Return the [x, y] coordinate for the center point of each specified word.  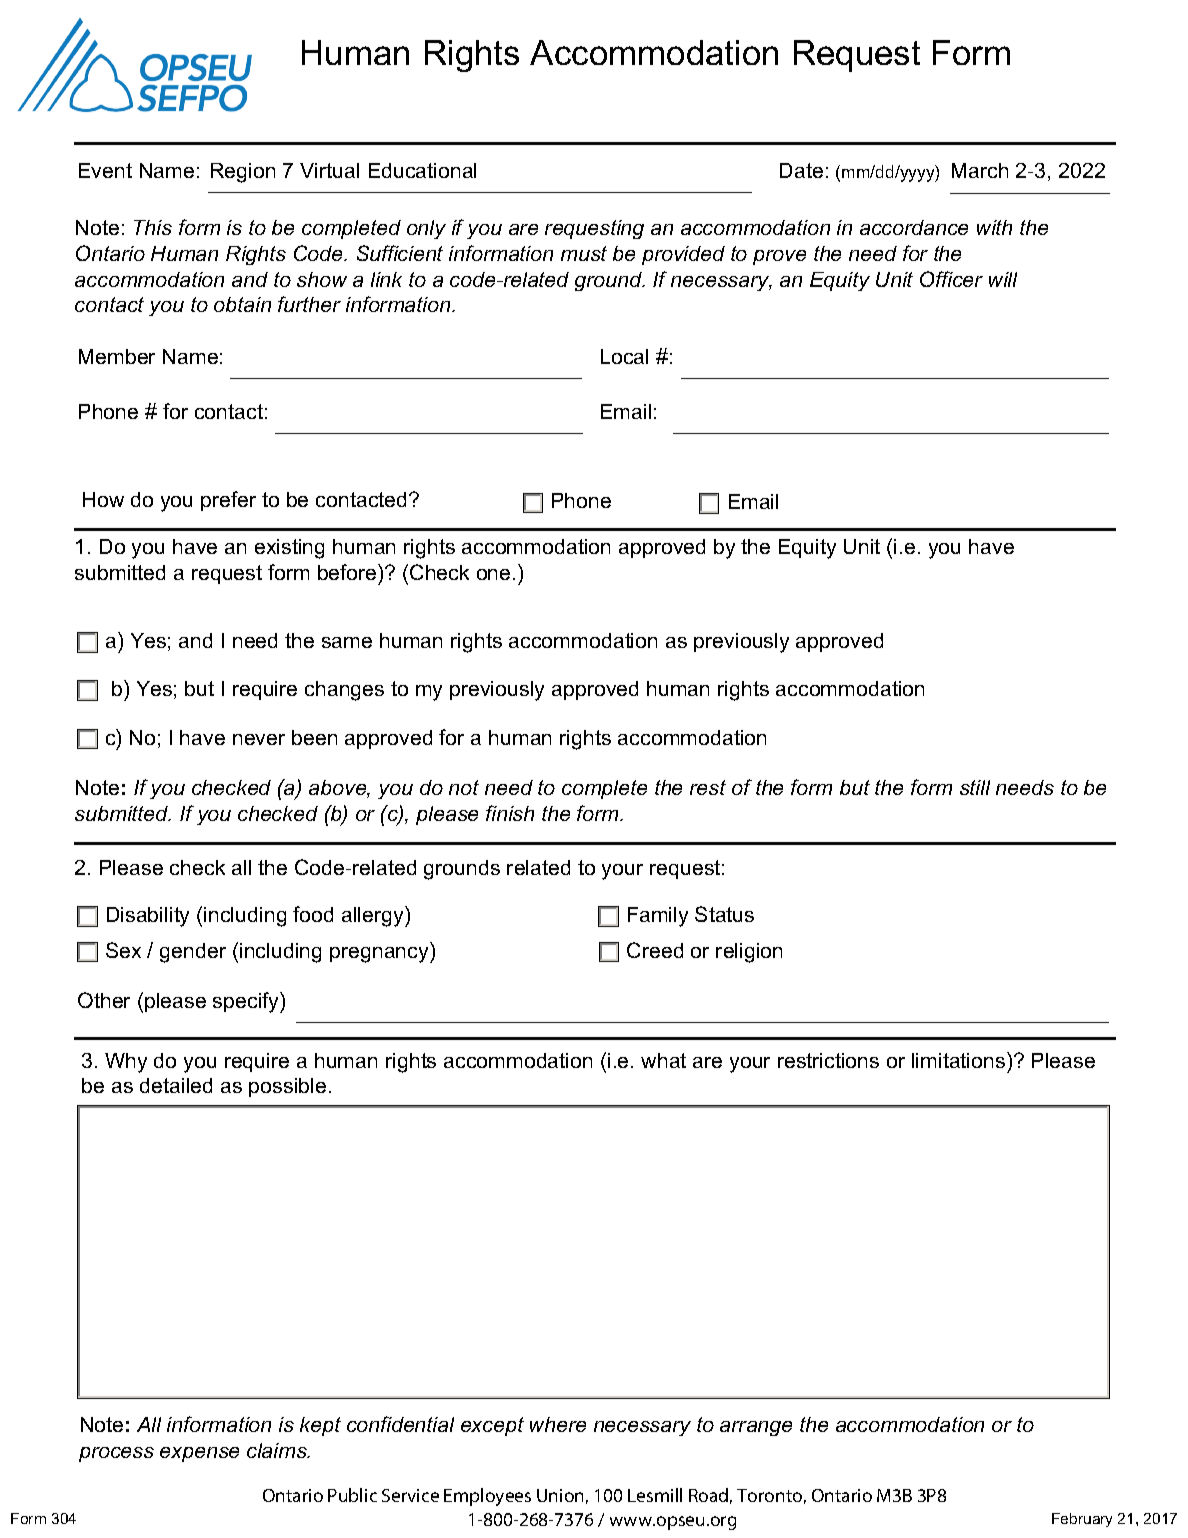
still [975, 787]
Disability [148, 917]
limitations [960, 1060]
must [584, 253]
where [558, 1424]
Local [624, 356]
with [994, 227]
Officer [951, 279]
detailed [176, 1085]
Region [243, 173]
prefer [228, 501]
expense [199, 1454]
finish [510, 813]
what [663, 1060]
